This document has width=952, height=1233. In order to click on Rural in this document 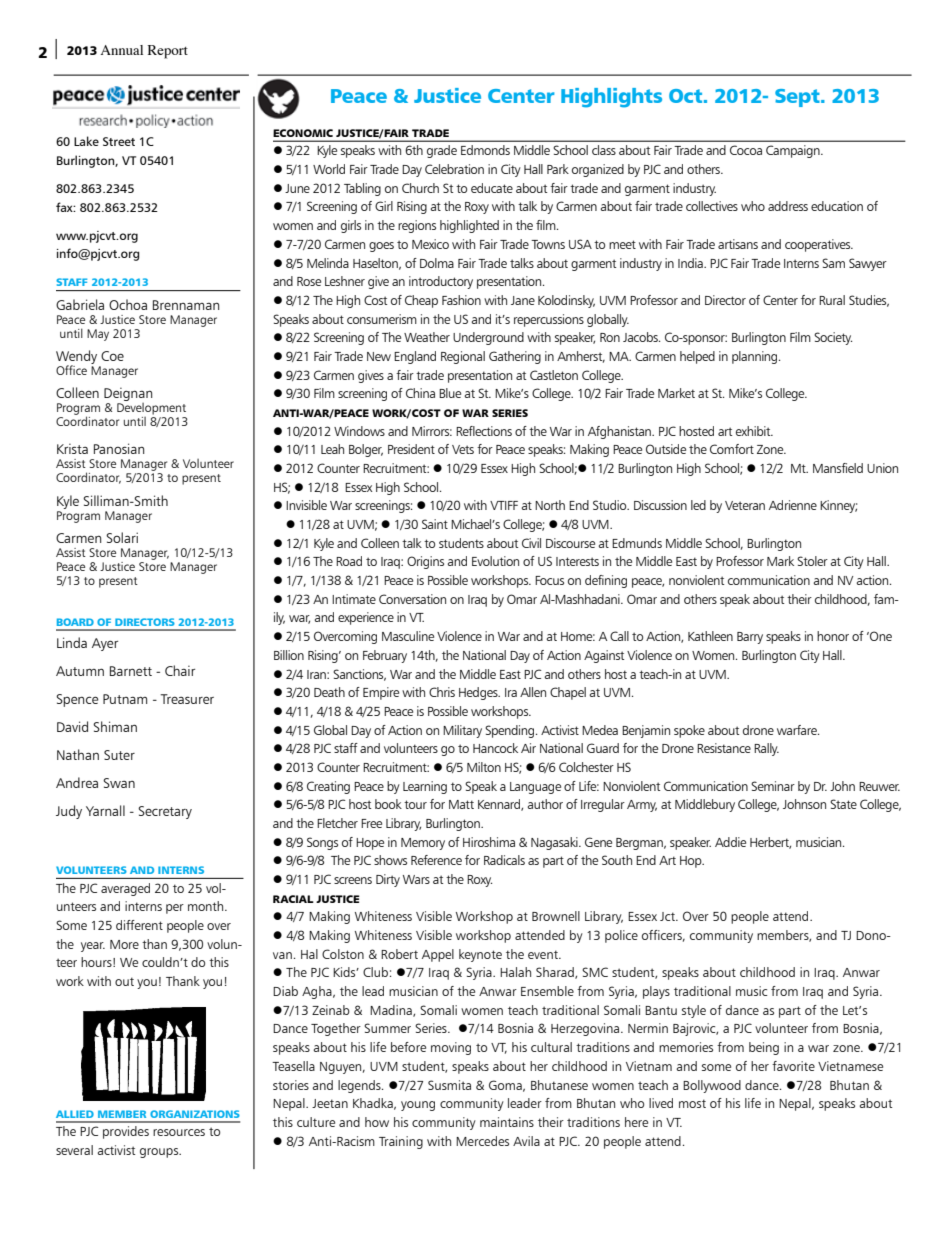, I will do `click(832, 300)`.
